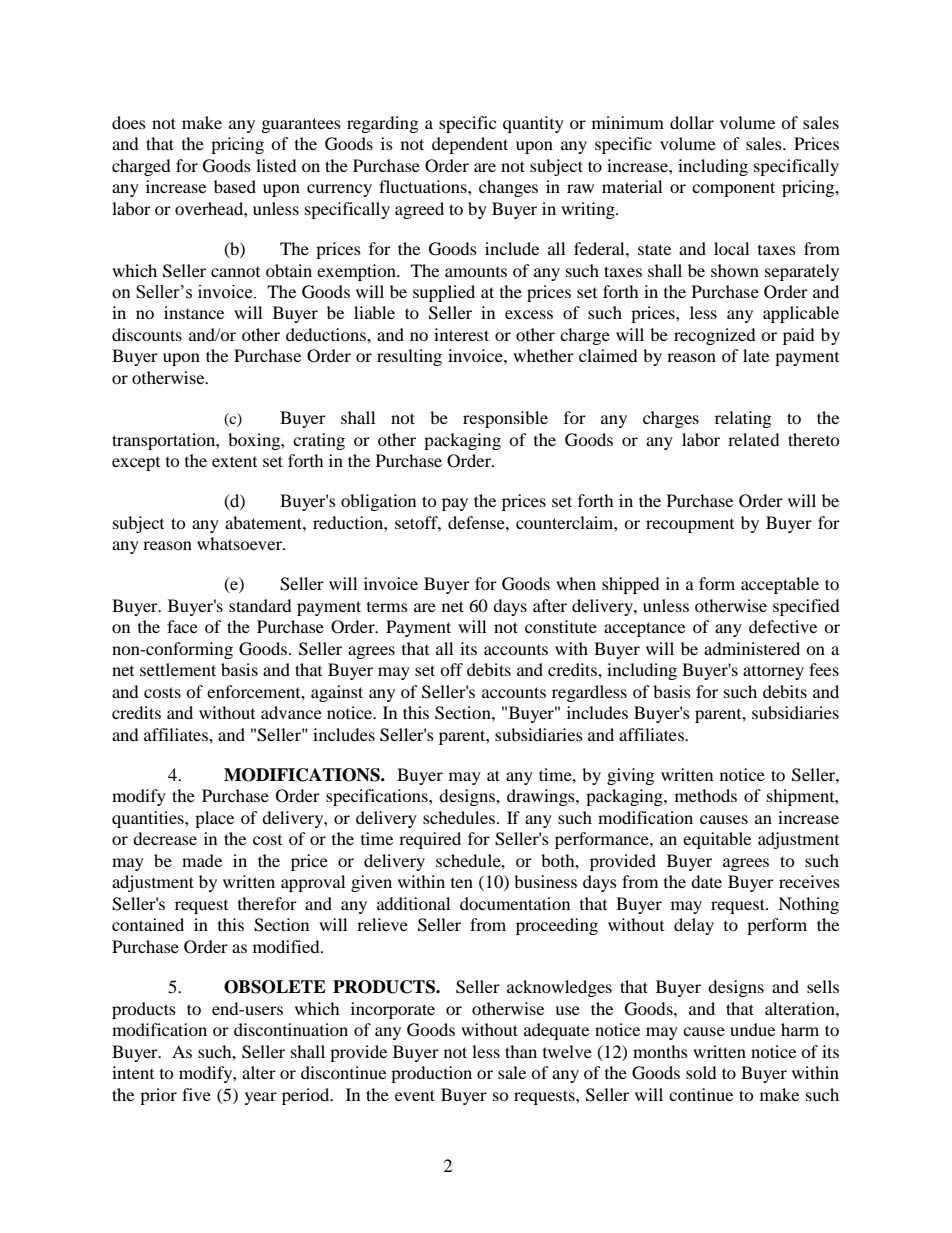  Describe the element at coordinates (470, 145) in the screenshot. I see `dependent` at that location.
